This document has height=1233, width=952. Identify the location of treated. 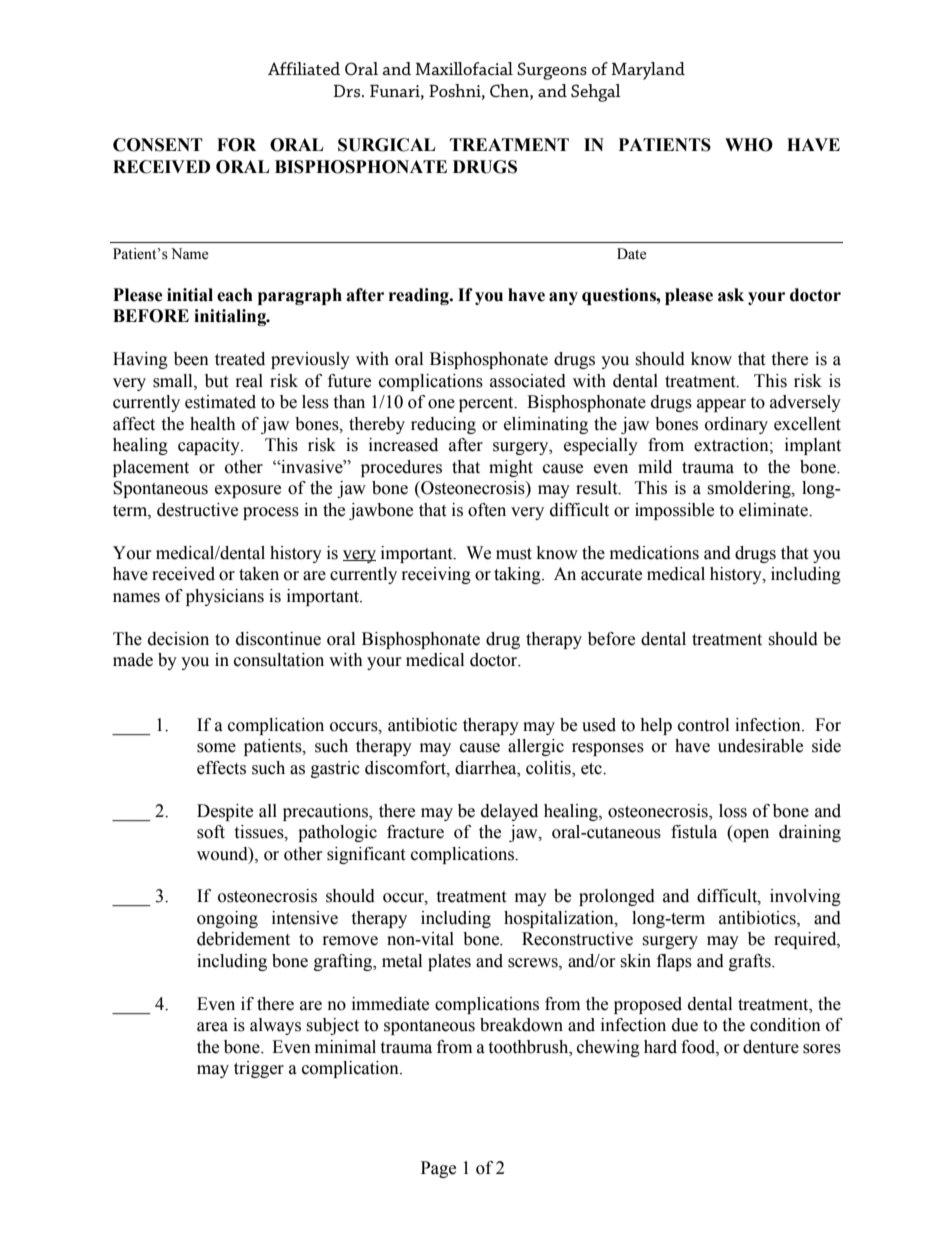
(240, 359).
